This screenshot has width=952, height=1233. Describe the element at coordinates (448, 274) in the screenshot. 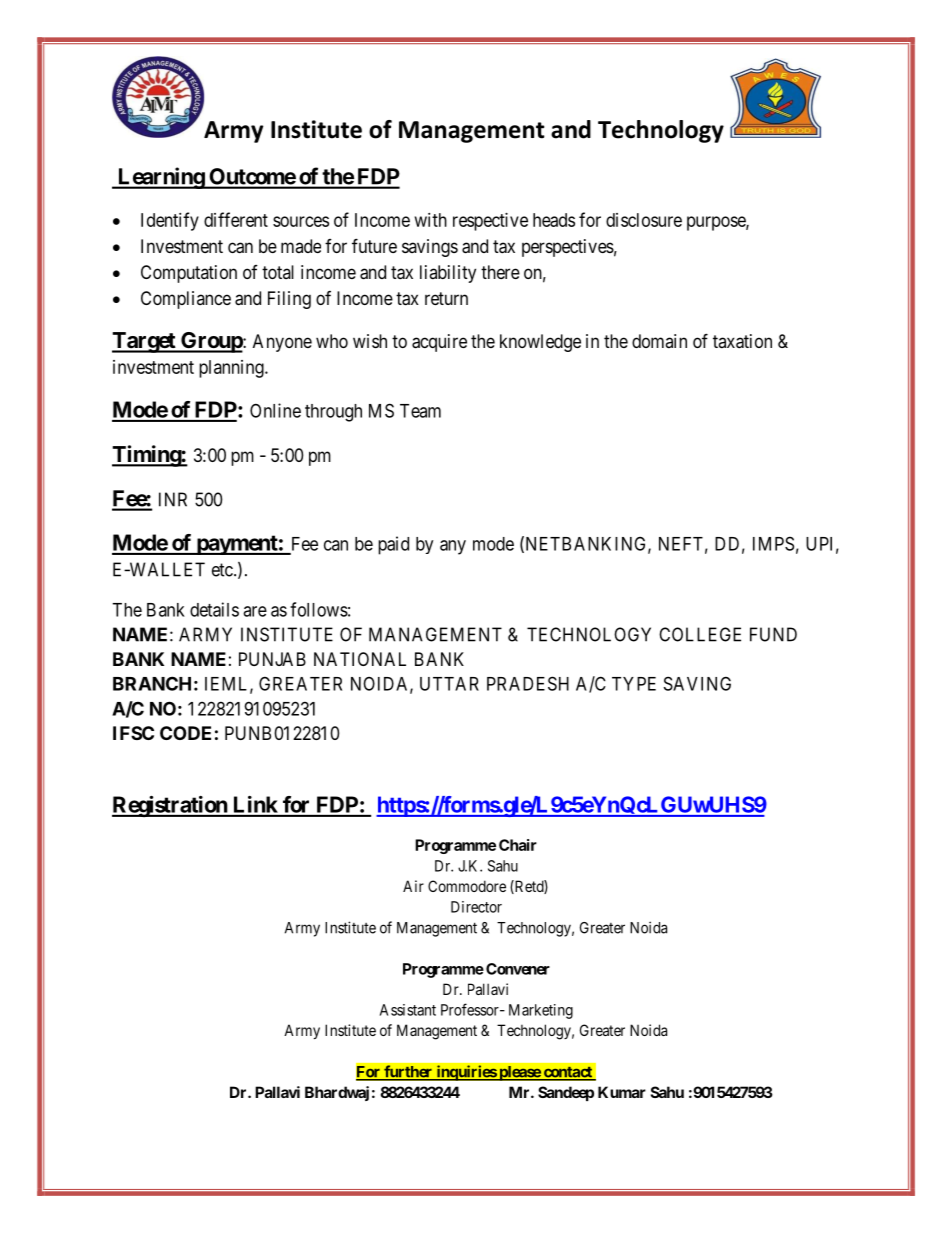

I see `liability` at that location.
